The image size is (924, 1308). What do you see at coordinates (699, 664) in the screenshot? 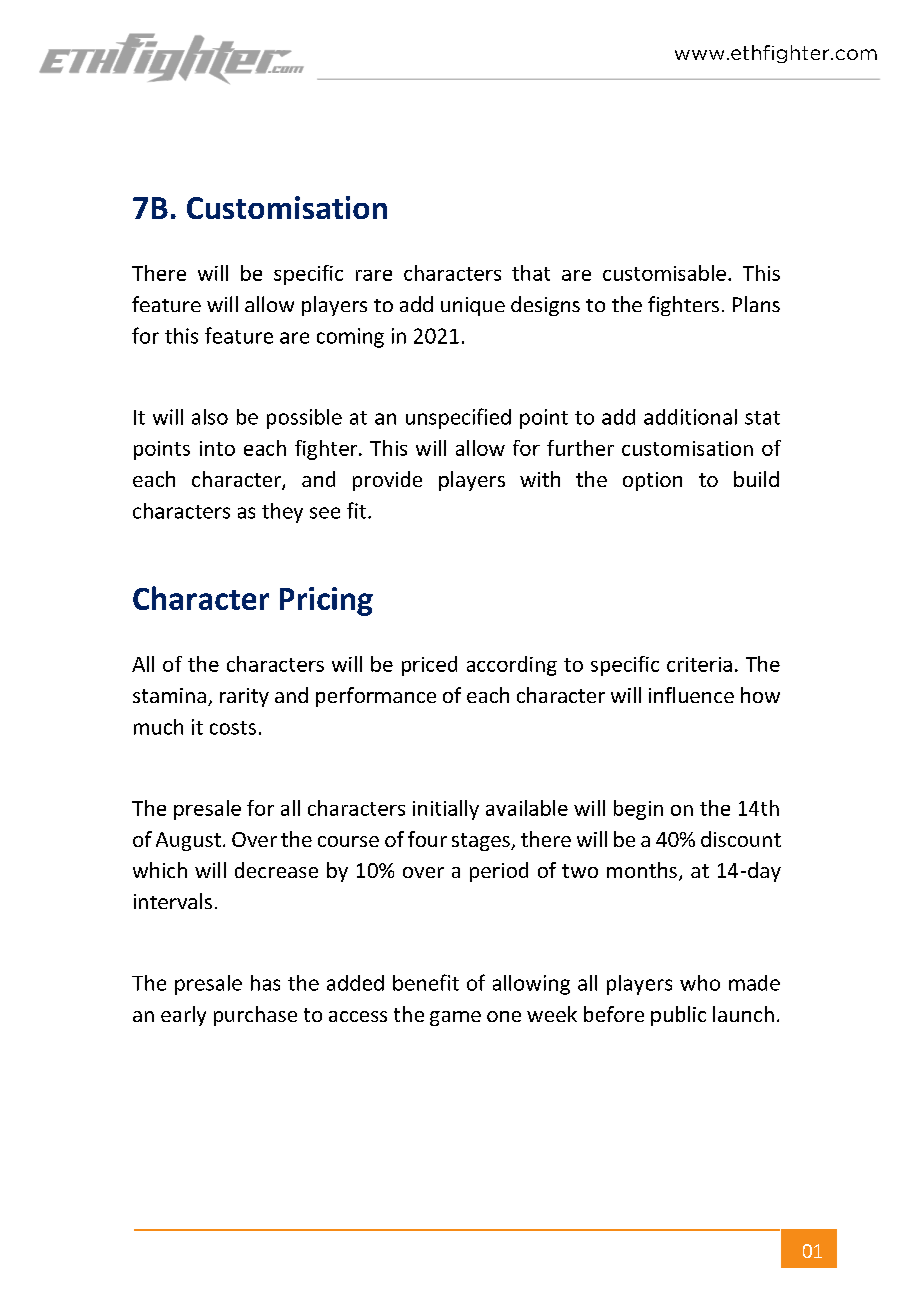
I see `criteria` at bounding box center [699, 664].
